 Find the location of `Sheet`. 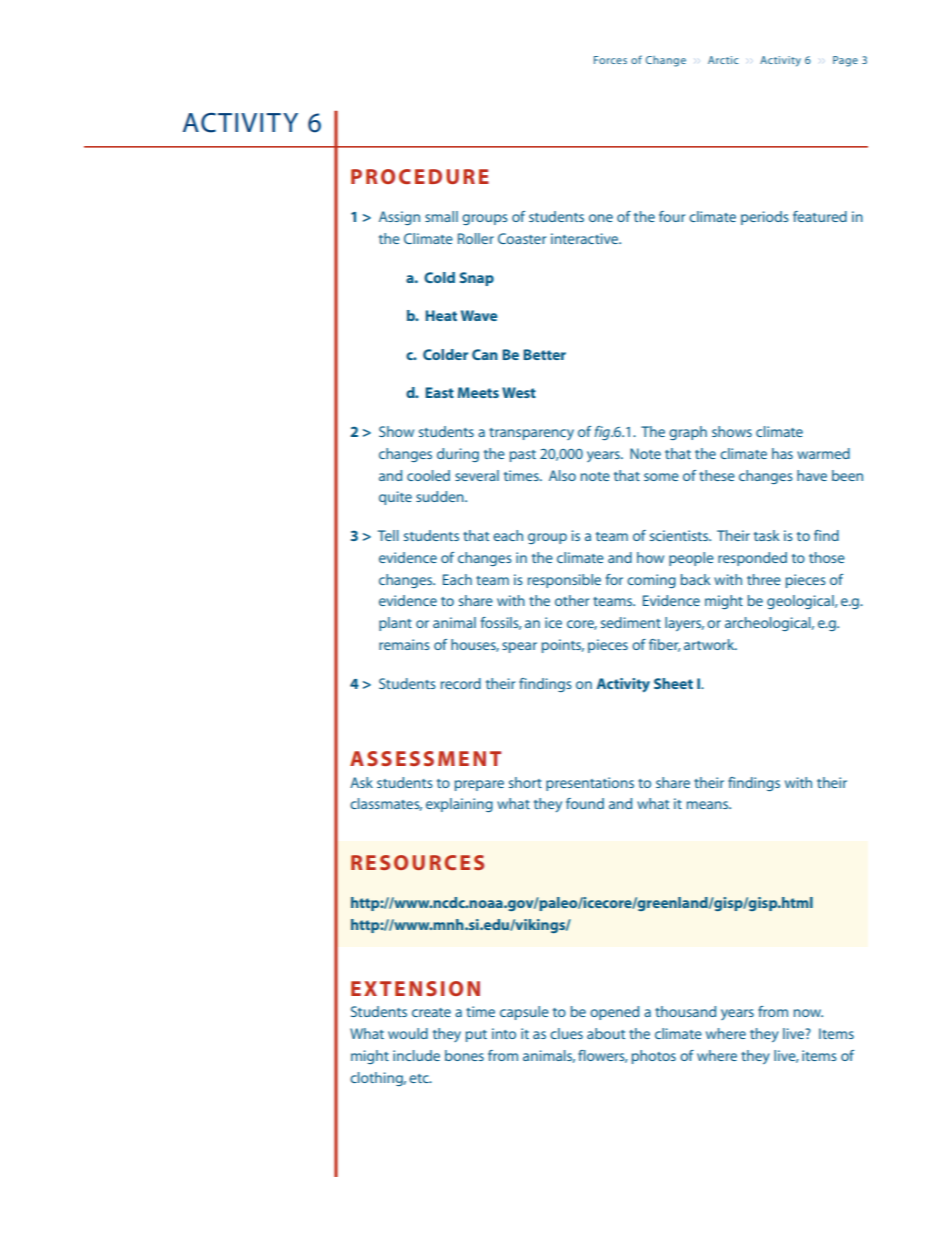

Sheet is located at coordinates (673, 683).
